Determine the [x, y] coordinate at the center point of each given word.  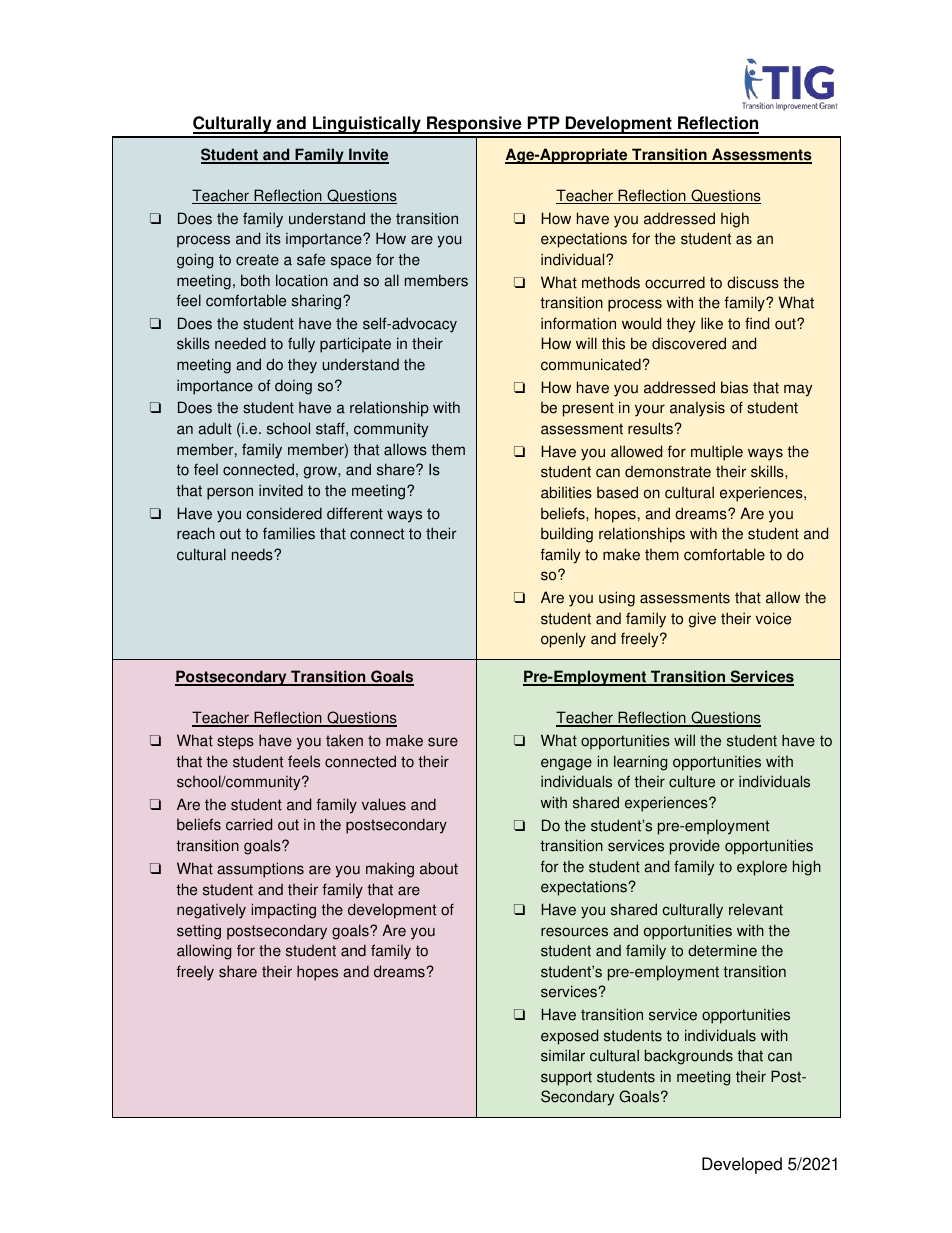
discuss [753, 282]
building [567, 535]
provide [695, 847]
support [566, 1078]
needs [253, 554]
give [702, 620]
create [257, 260]
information [578, 323]
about [439, 868]
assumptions [260, 870]
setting [199, 932]
